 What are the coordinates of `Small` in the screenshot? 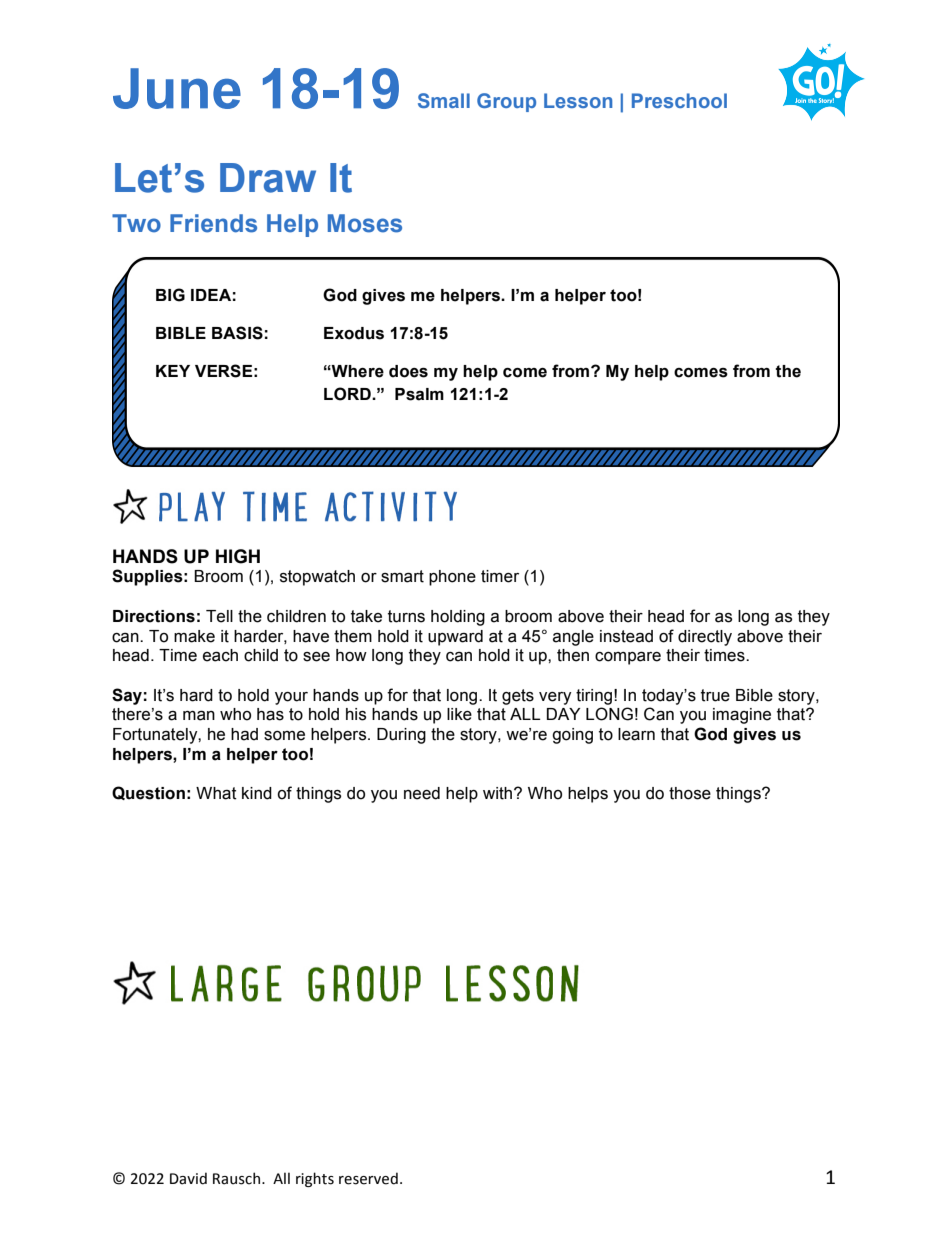 It's located at (444, 100).
